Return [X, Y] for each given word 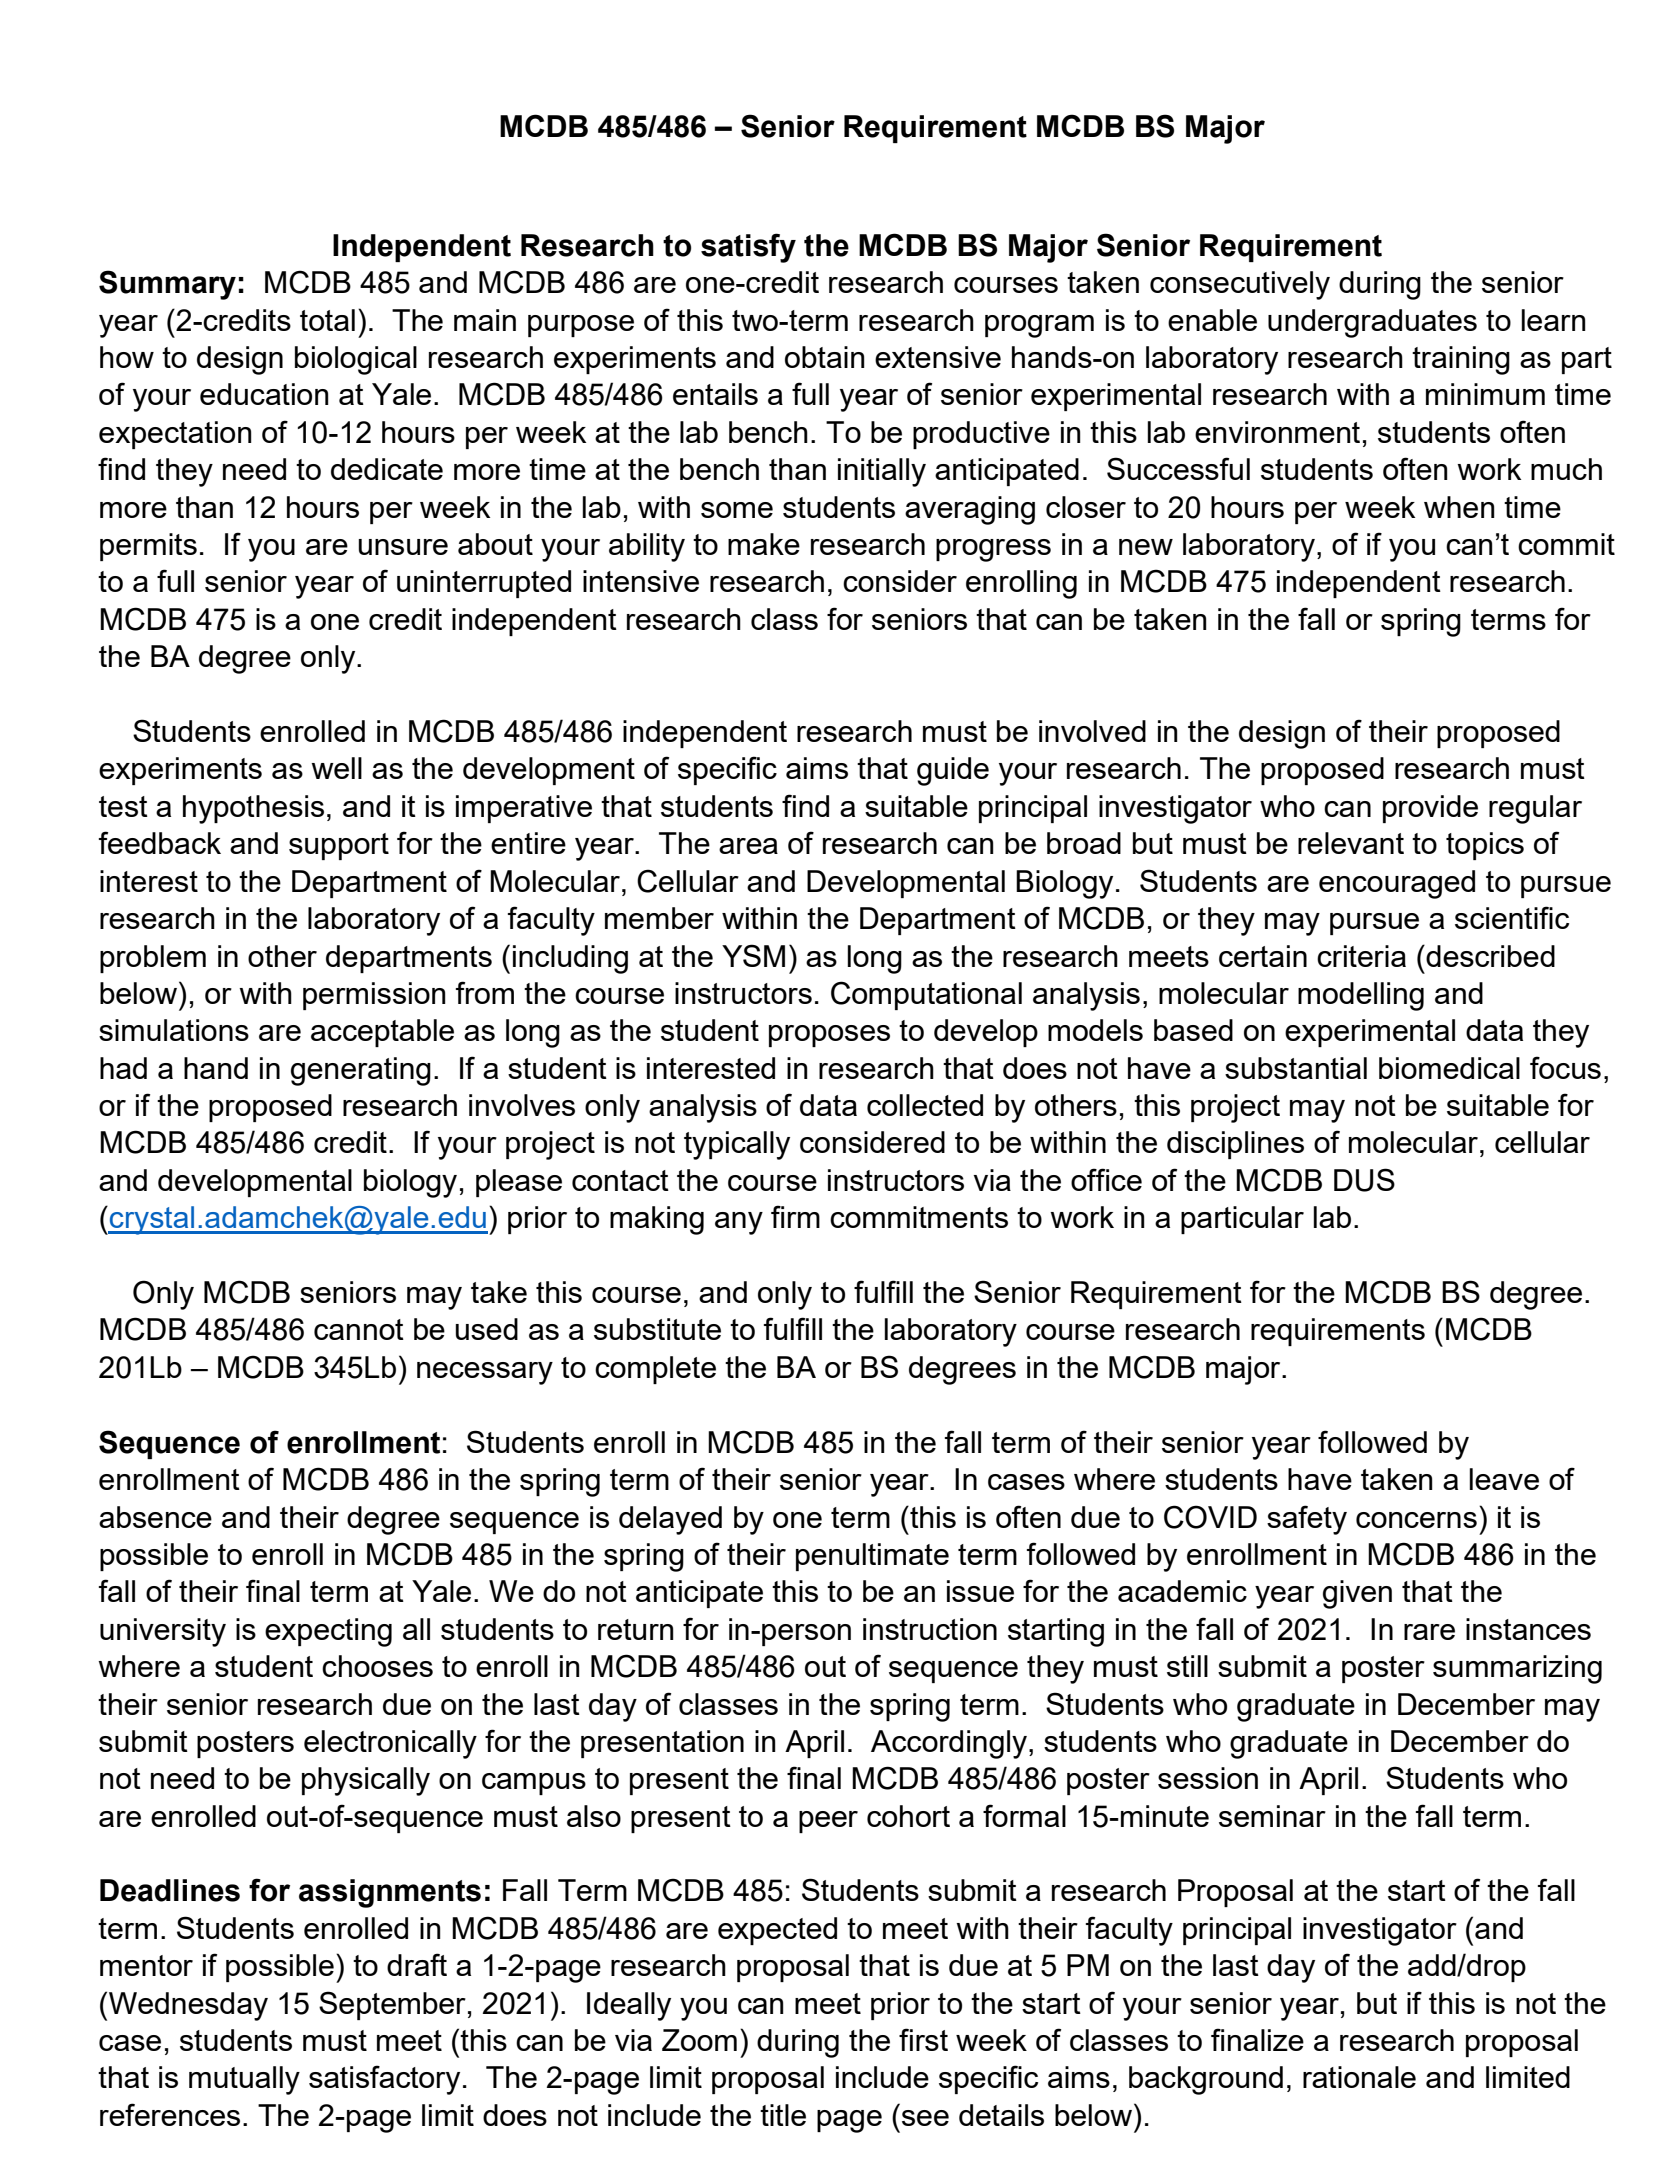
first [923, 2039]
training [1461, 360]
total [327, 320]
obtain [825, 357]
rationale [1359, 2077]
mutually [244, 2080]
